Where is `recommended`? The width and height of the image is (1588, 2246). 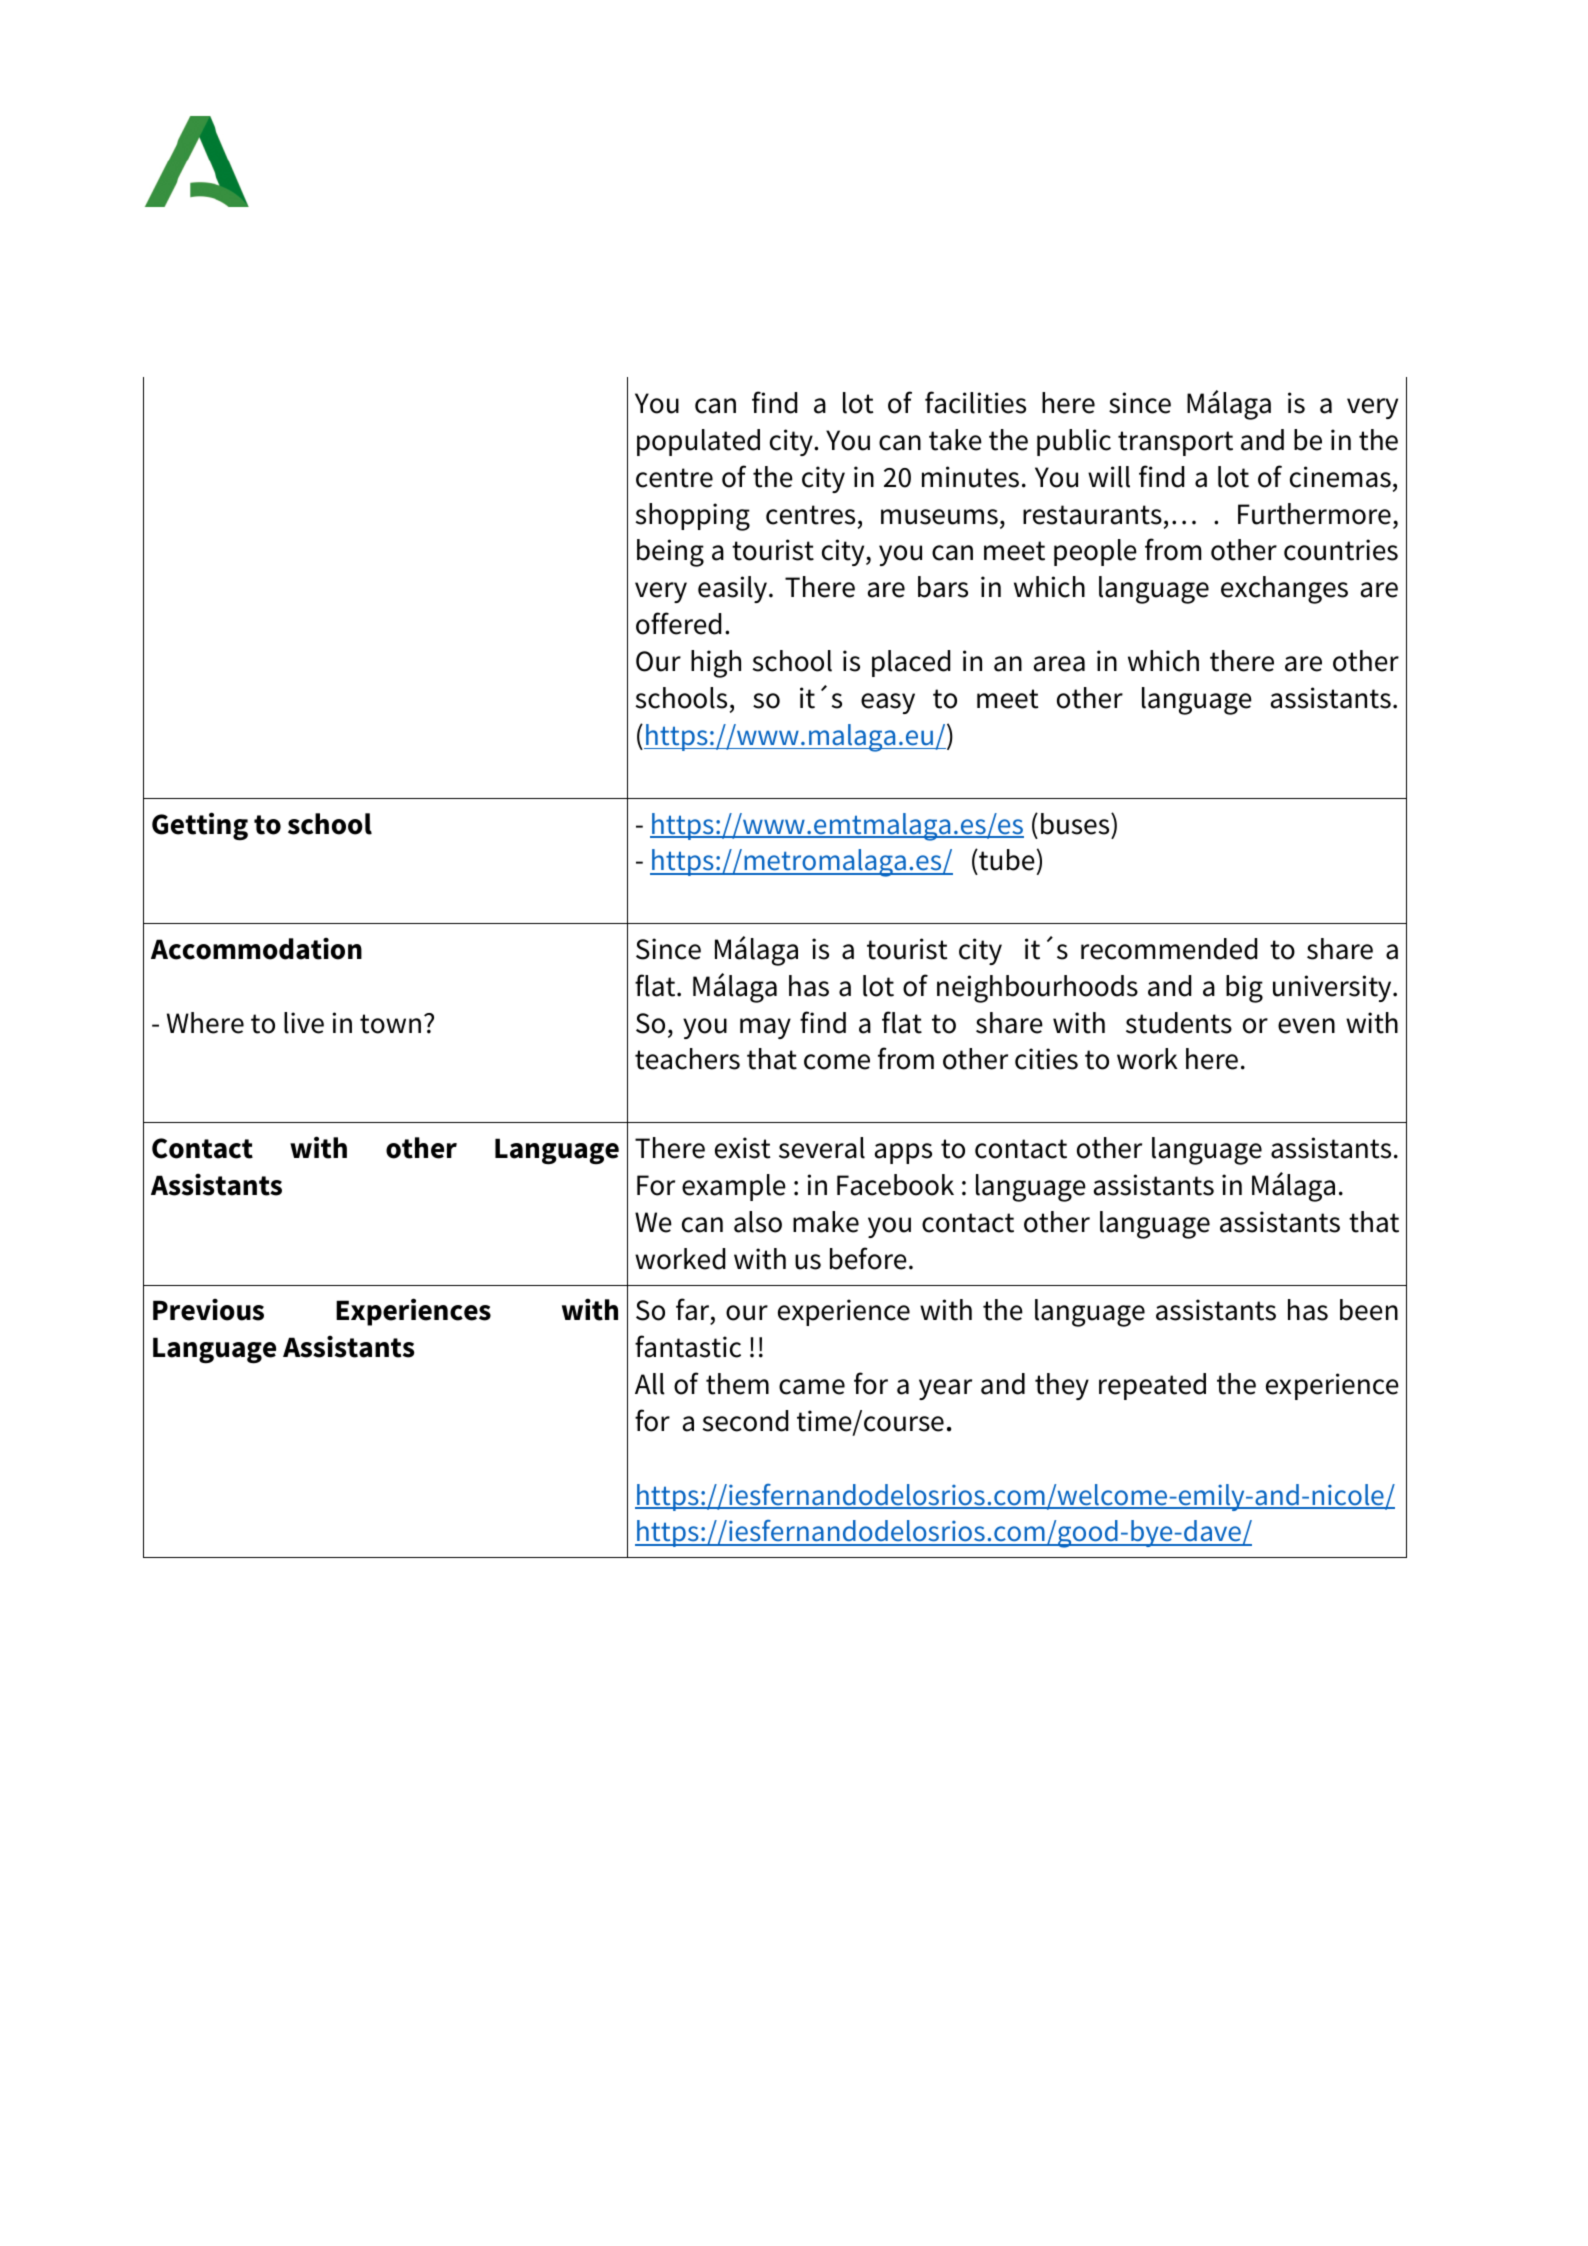 recommended is located at coordinates (1169, 949).
